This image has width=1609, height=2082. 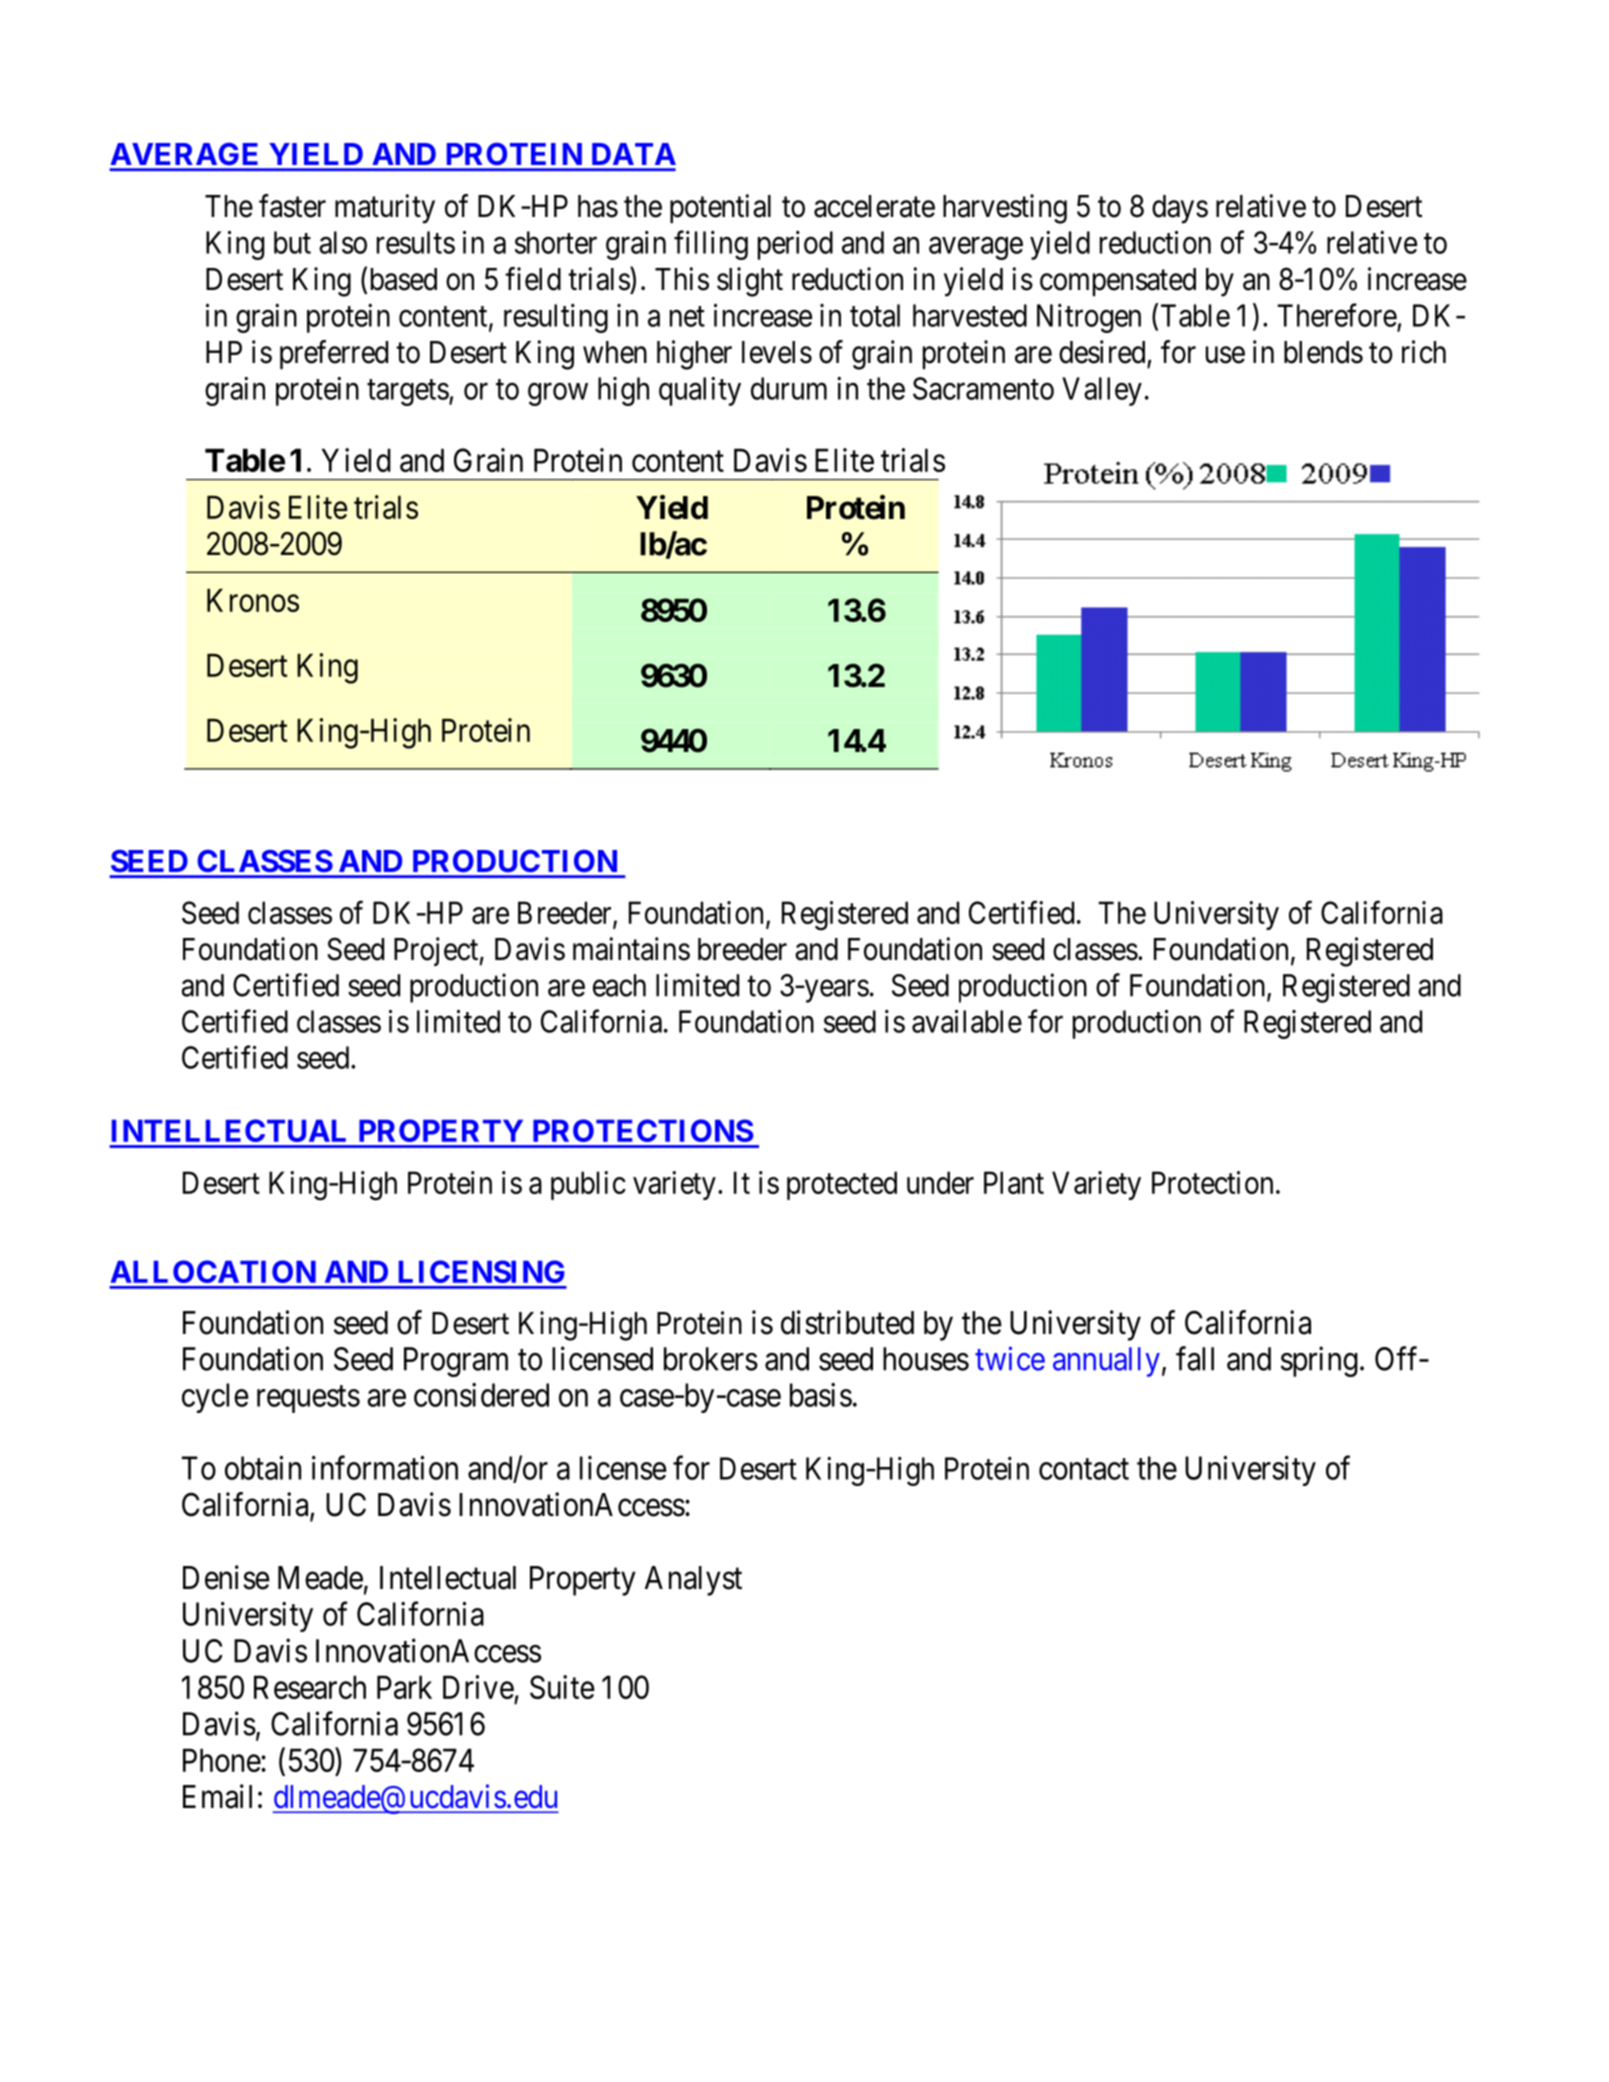 What do you see at coordinates (1102, 391) in the image?
I see `Valley` at bounding box center [1102, 391].
